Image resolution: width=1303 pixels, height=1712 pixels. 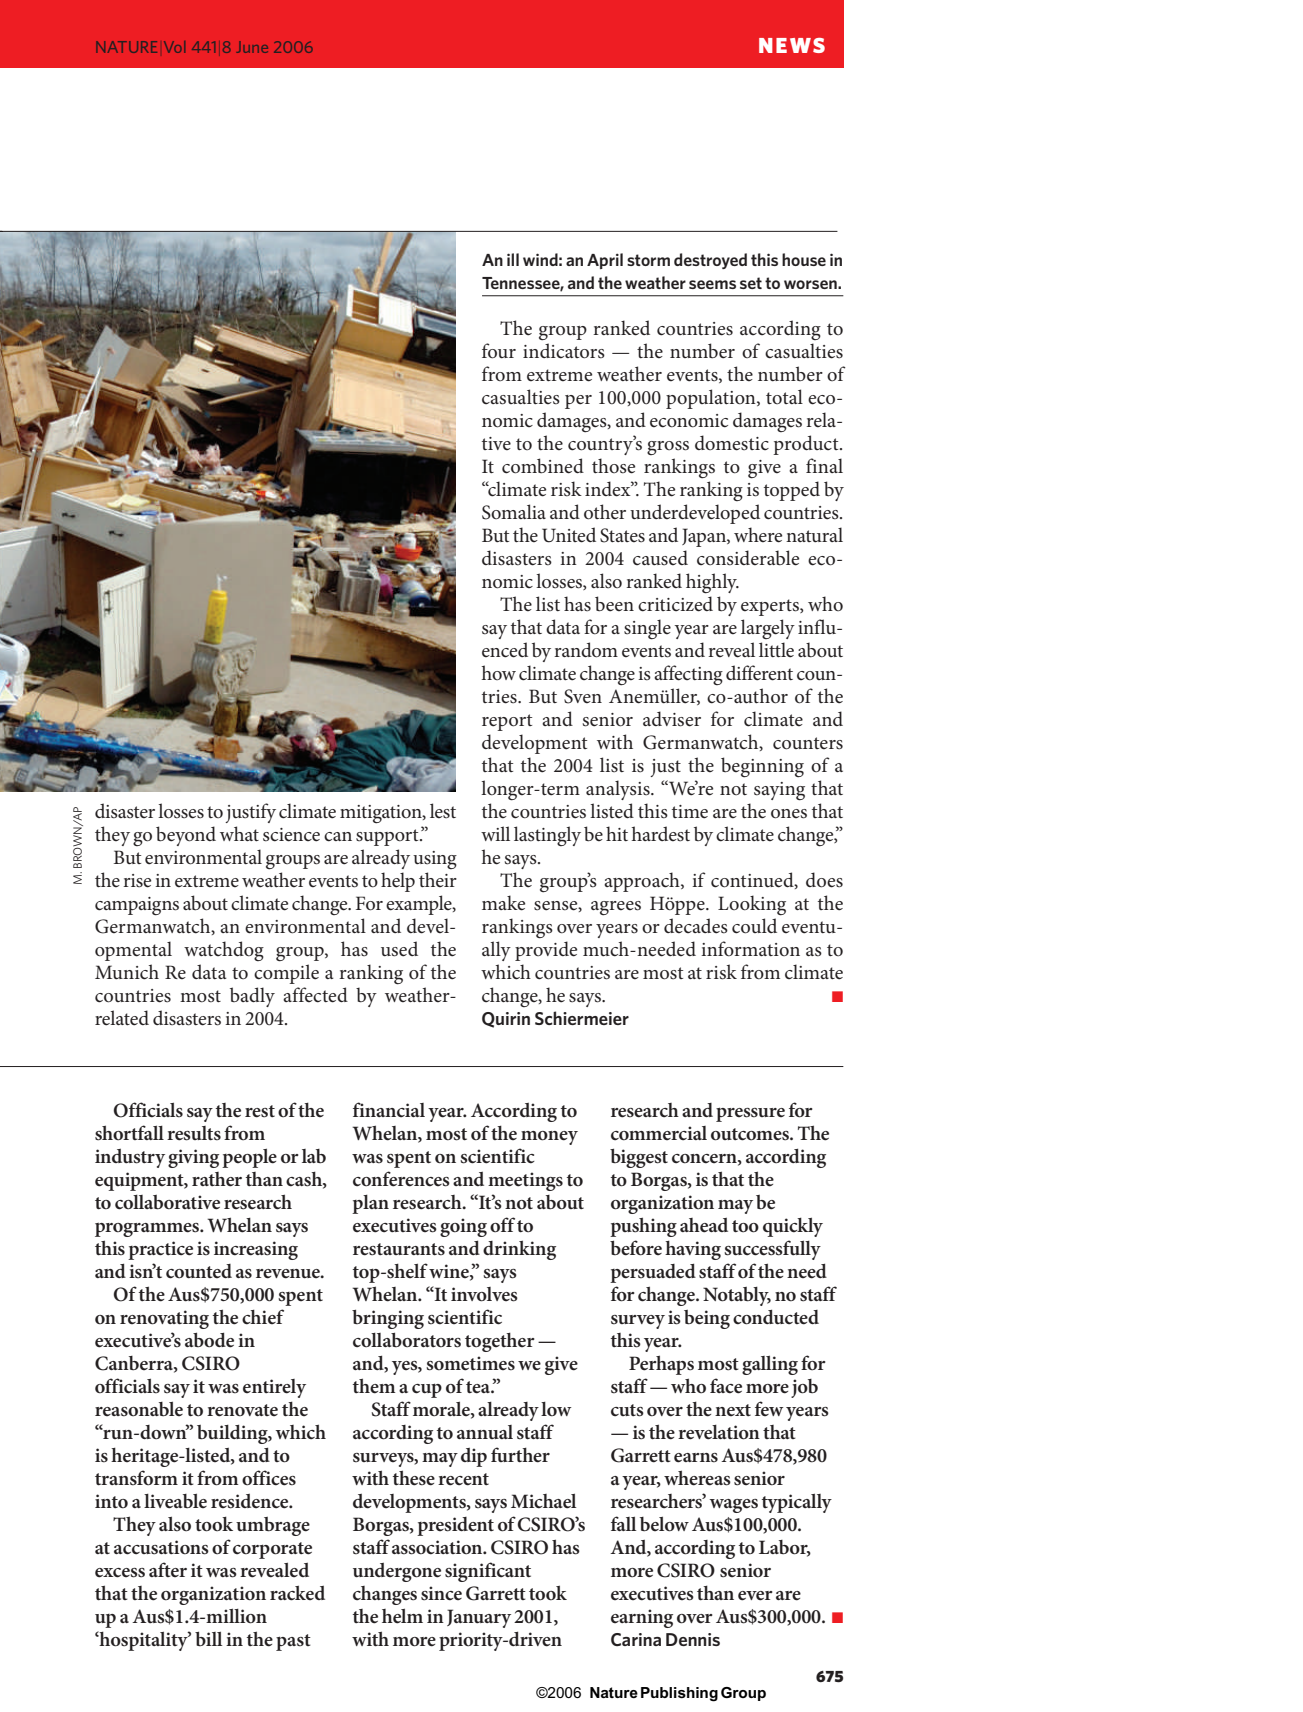 What do you see at coordinates (252, 47) in the image?
I see `June` at bounding box center [252, 47].
